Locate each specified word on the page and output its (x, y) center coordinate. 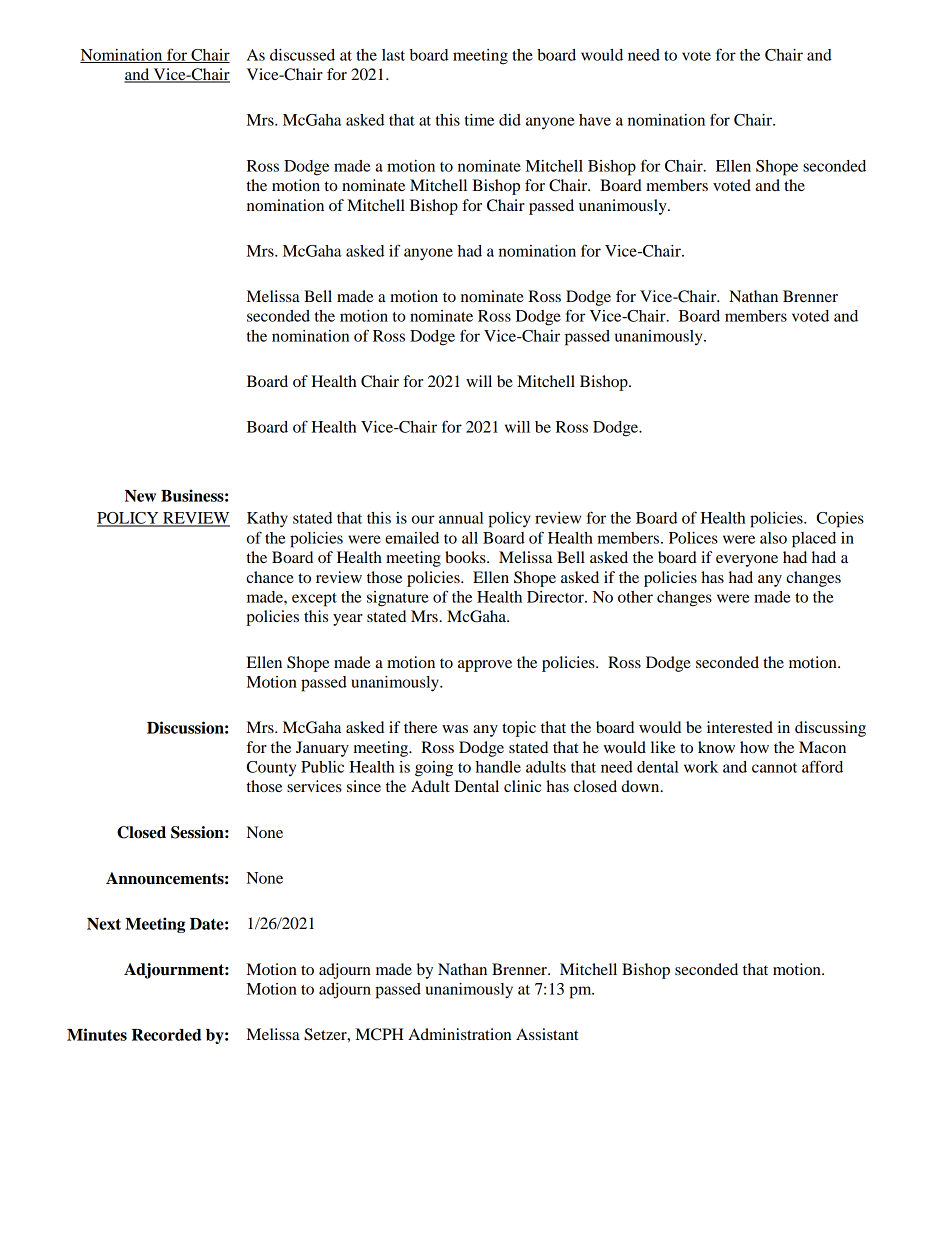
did (510, 120)
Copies (840, 520)
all (470, 538)
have (595, 120)
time (479, 120)
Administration (459, 1034)
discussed (302, 55)
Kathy (267, 520)
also (773, 538)
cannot (774, 768)
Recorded (166, 1035)
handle (498, 767)
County (271, 768)
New (140, 496)
